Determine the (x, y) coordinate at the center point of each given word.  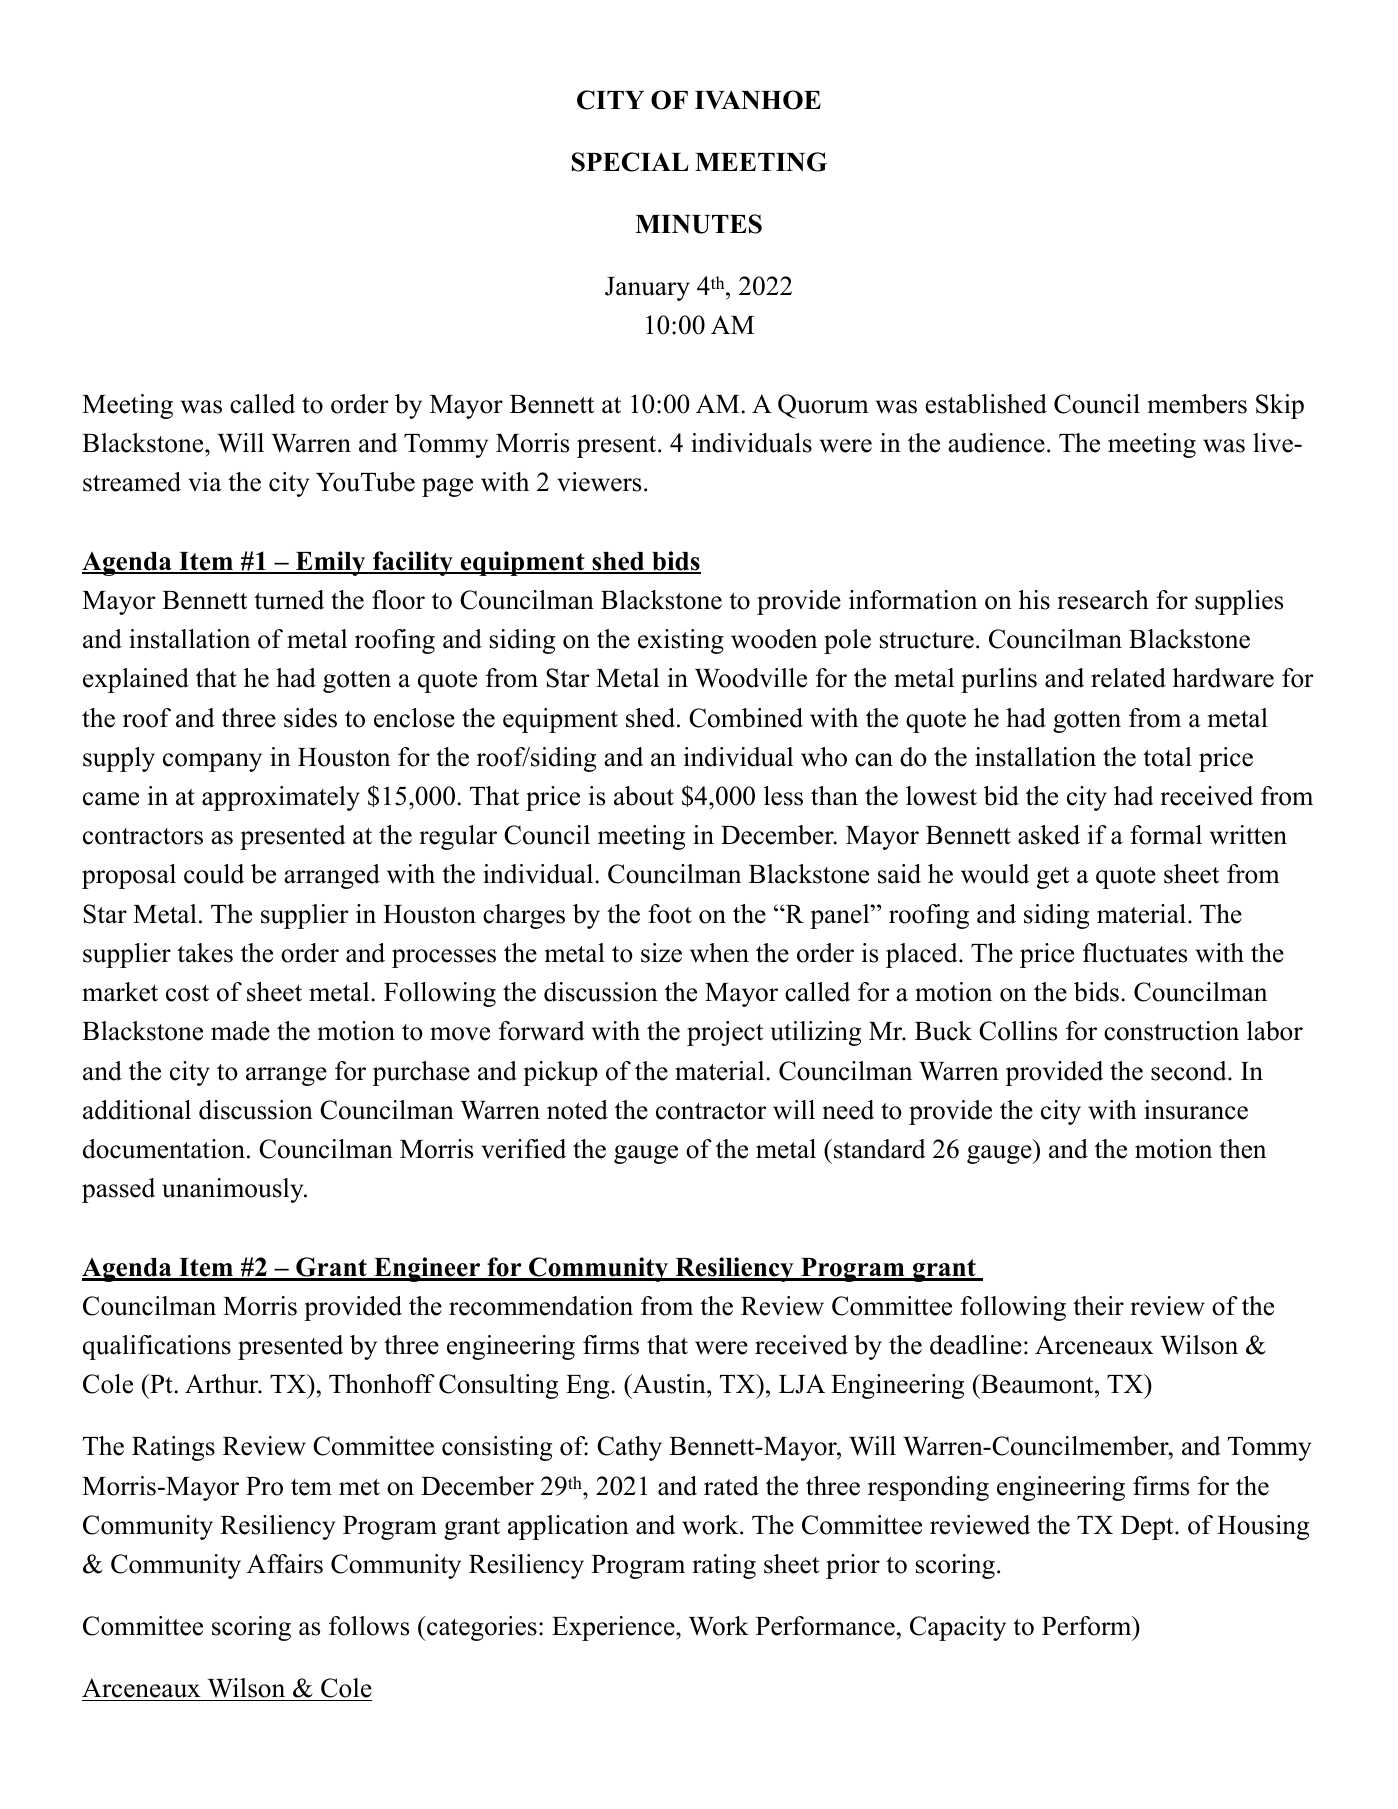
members (1197, 404)
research (1103, 600)
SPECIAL (630, 162)
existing (681, 641)
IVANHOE (758, 100)
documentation (164, 1149)
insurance (1196, 1110)
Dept (1148, 1528)
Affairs (285, 1564)
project (725, 1033)
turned (289, 600)
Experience (614, 1628)
